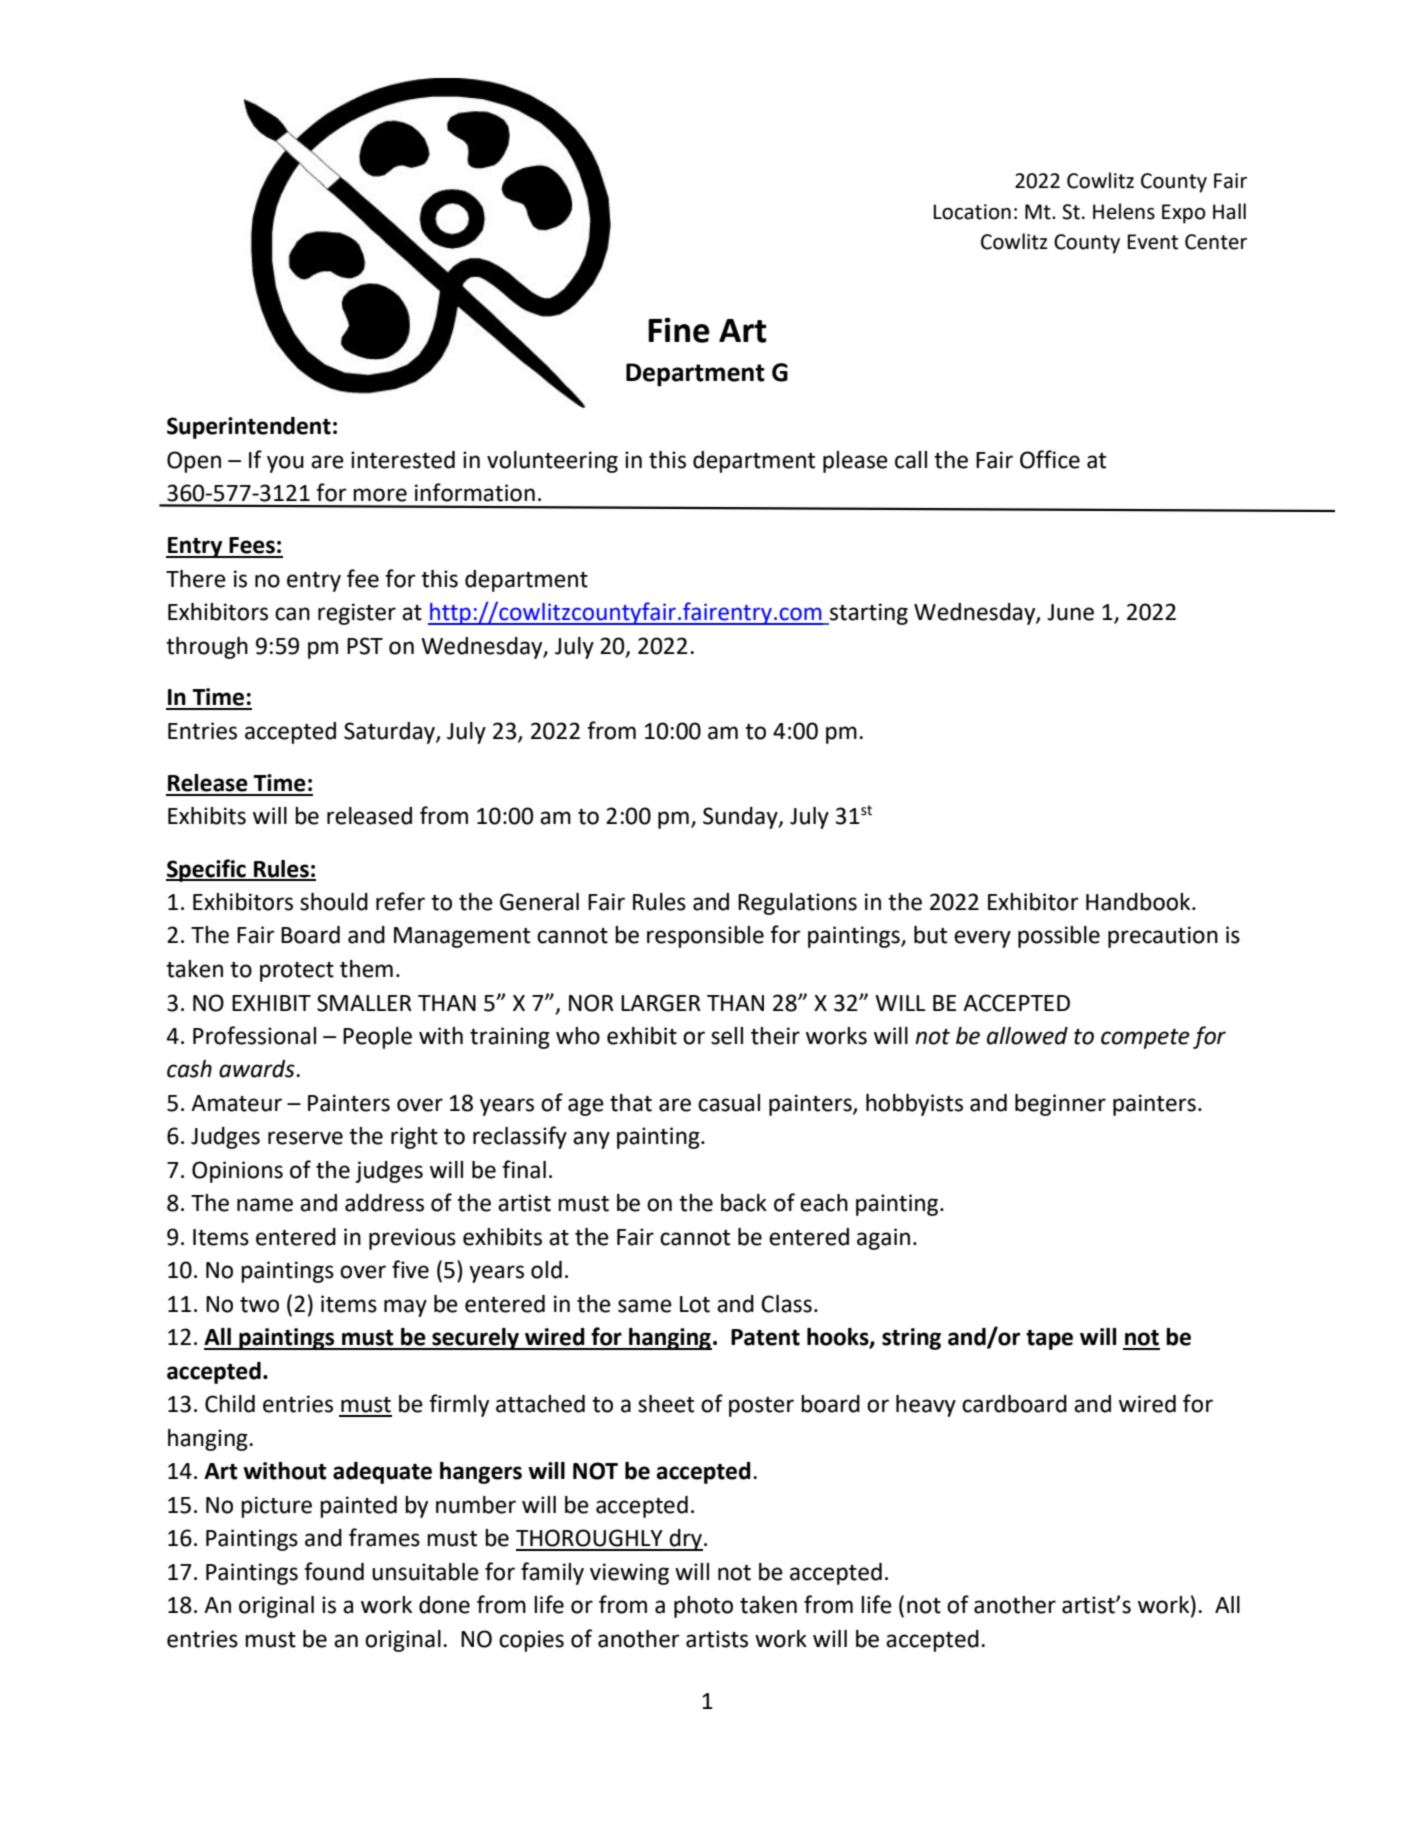  I want to click on Fine, so click(679, 330).
